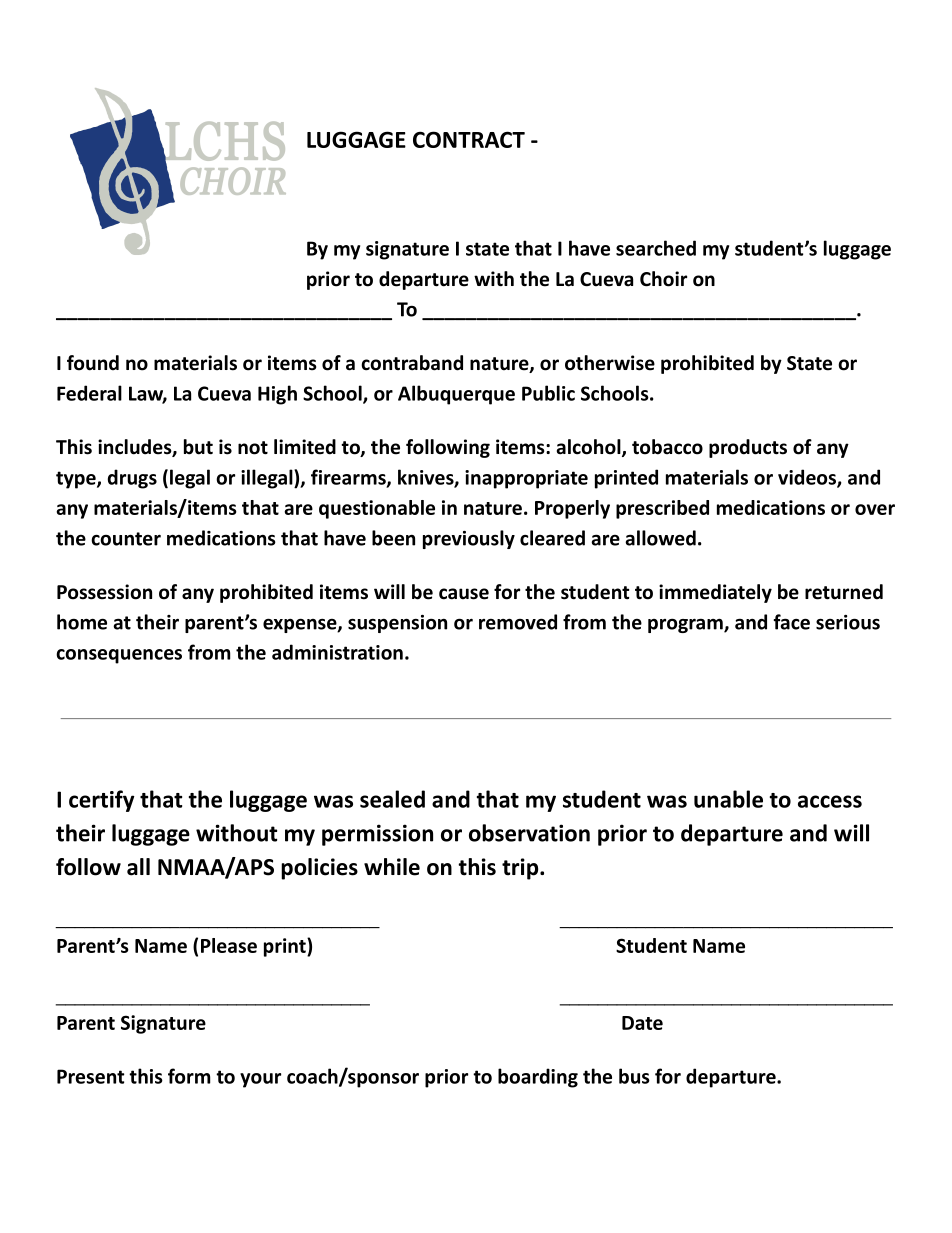  Describe the element at coordinates (189, 1076) in the image. I see `form` at that location.
